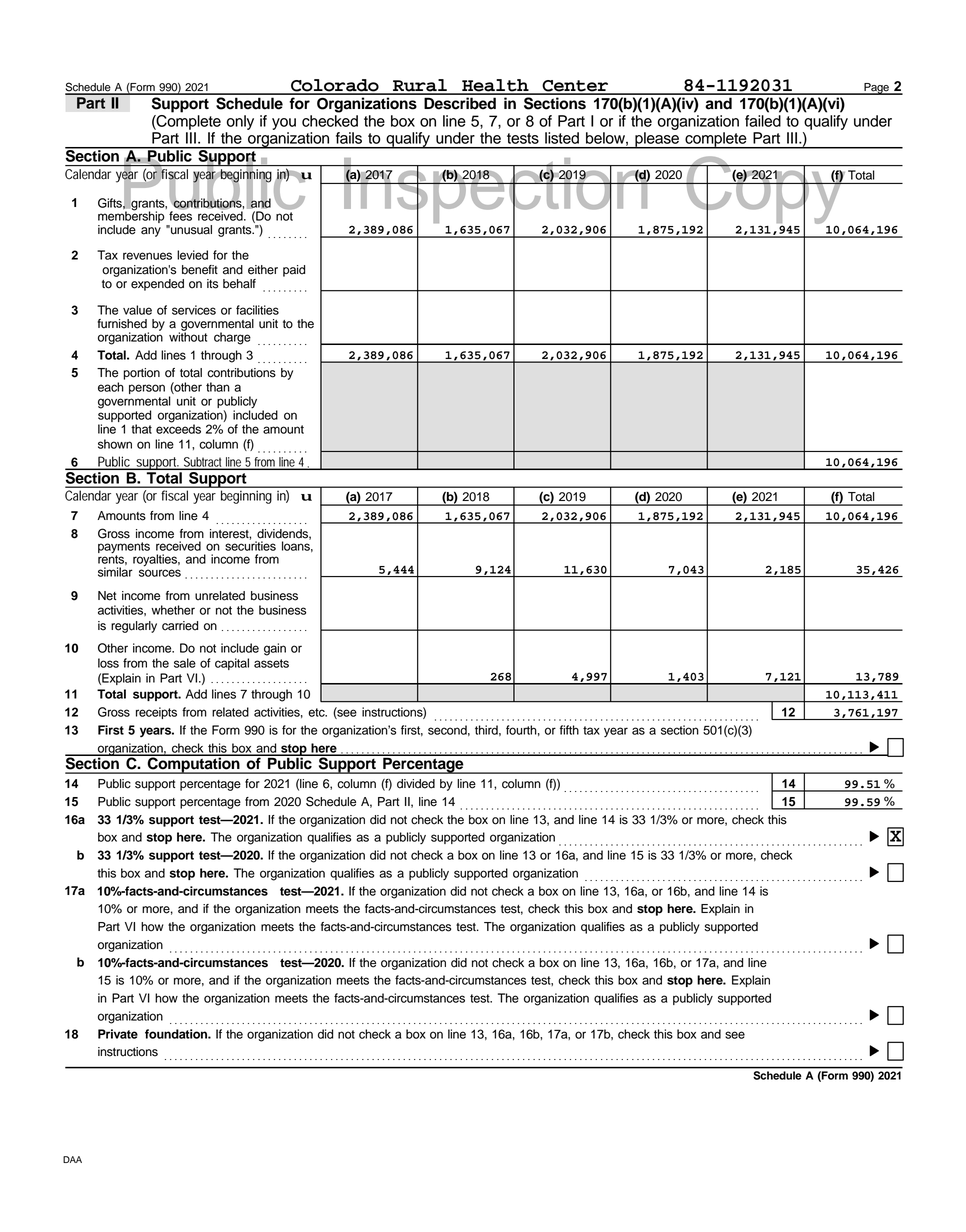 The width and height of the screenshot is (966, 1232). What do you see at coordinates (240, 122) in the screenshot?
I see `only` at bounding box center [240, 122].
